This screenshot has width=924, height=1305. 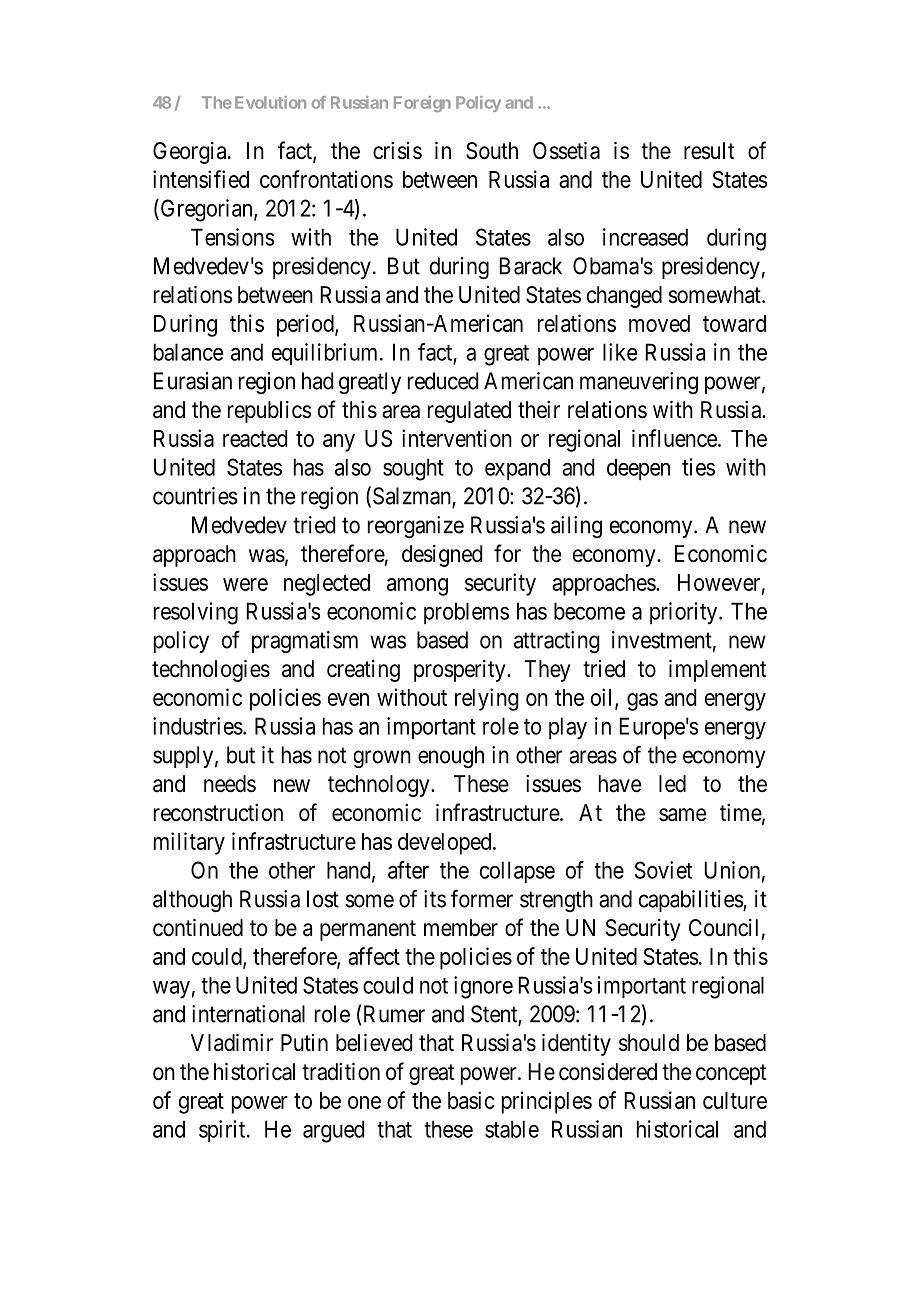 I want to click on developed, so click(x=446, y=844).
